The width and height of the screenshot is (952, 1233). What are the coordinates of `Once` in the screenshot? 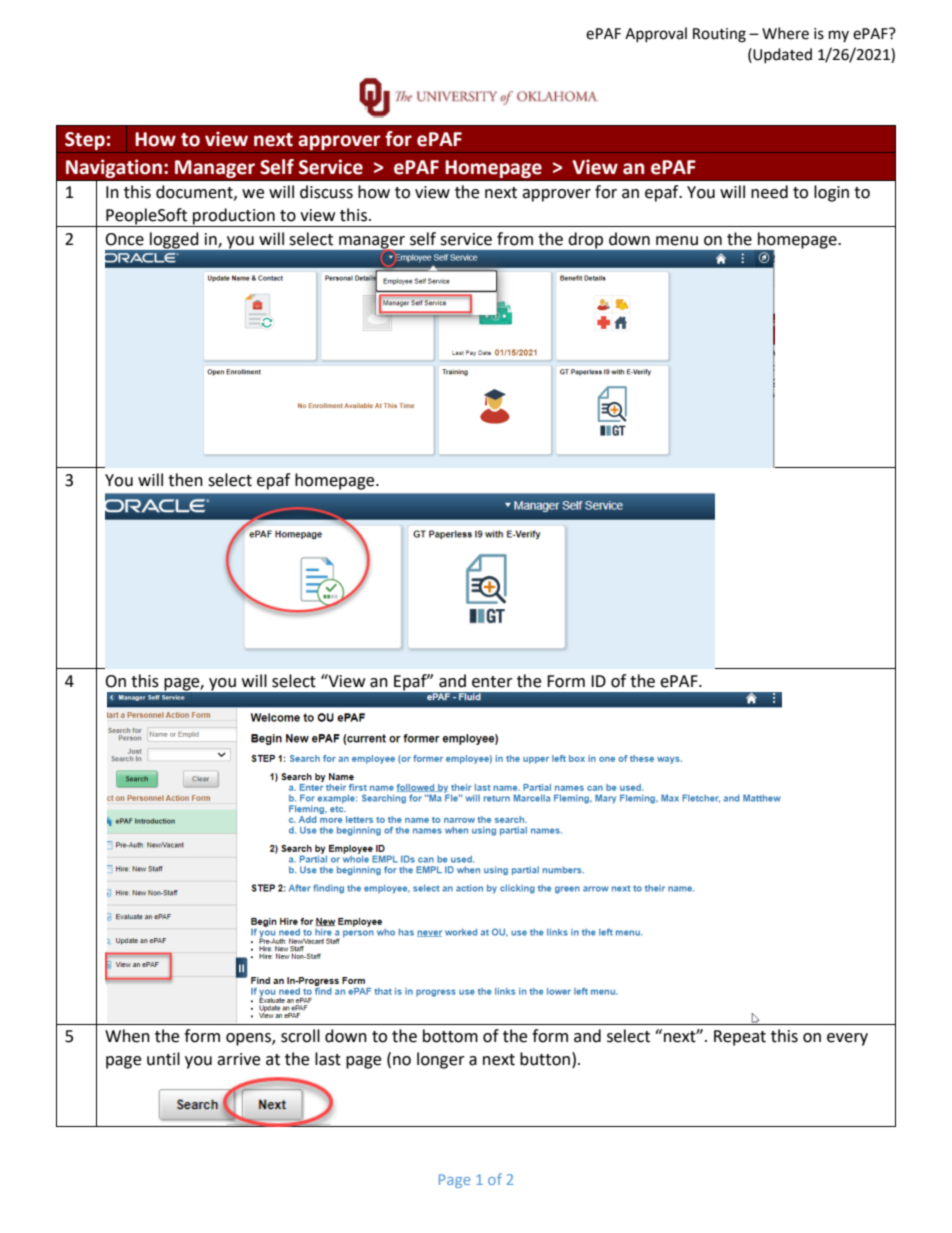 It's located at (124, 239).
